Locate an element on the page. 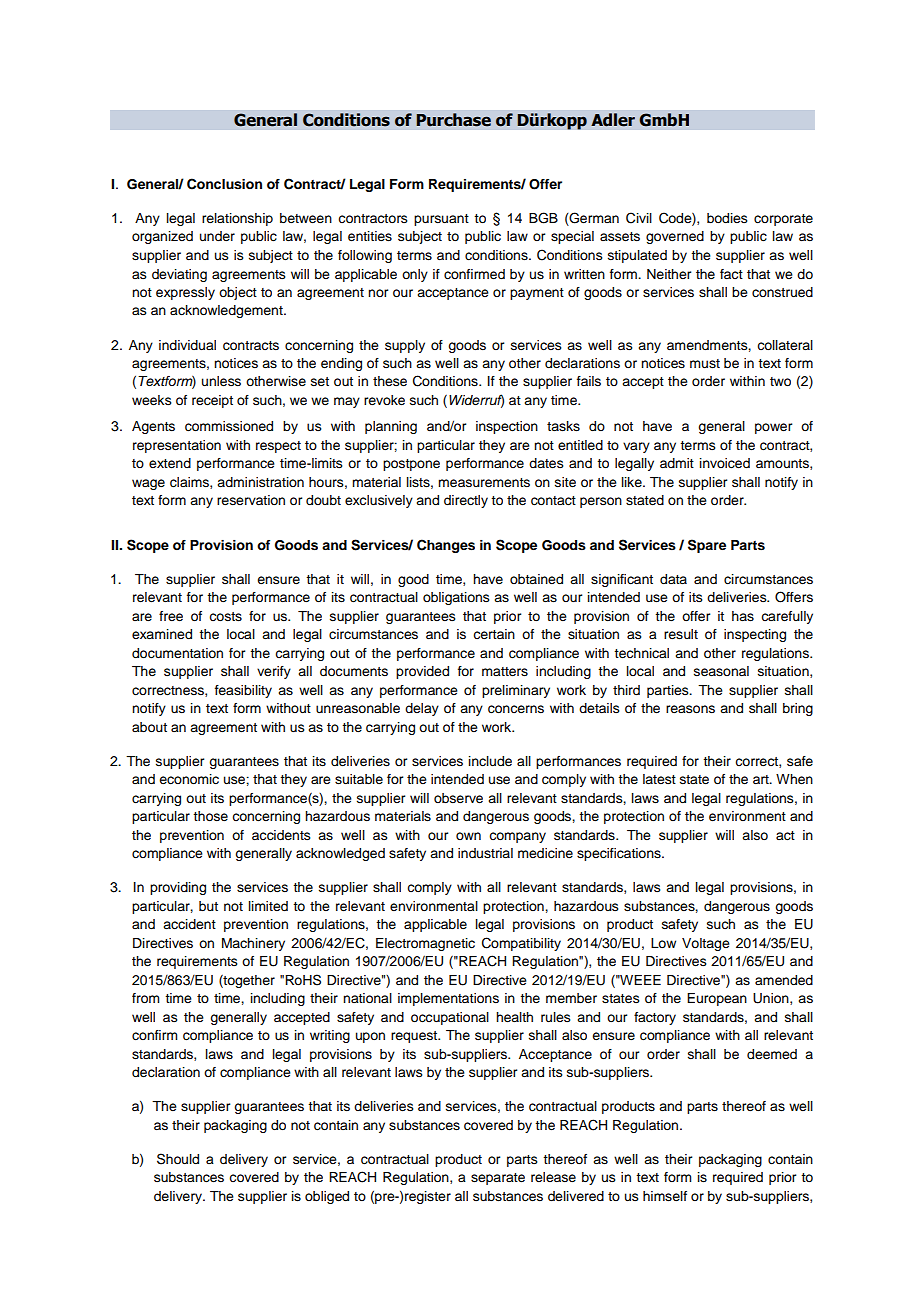  those is located at coordinates (210, 816).
